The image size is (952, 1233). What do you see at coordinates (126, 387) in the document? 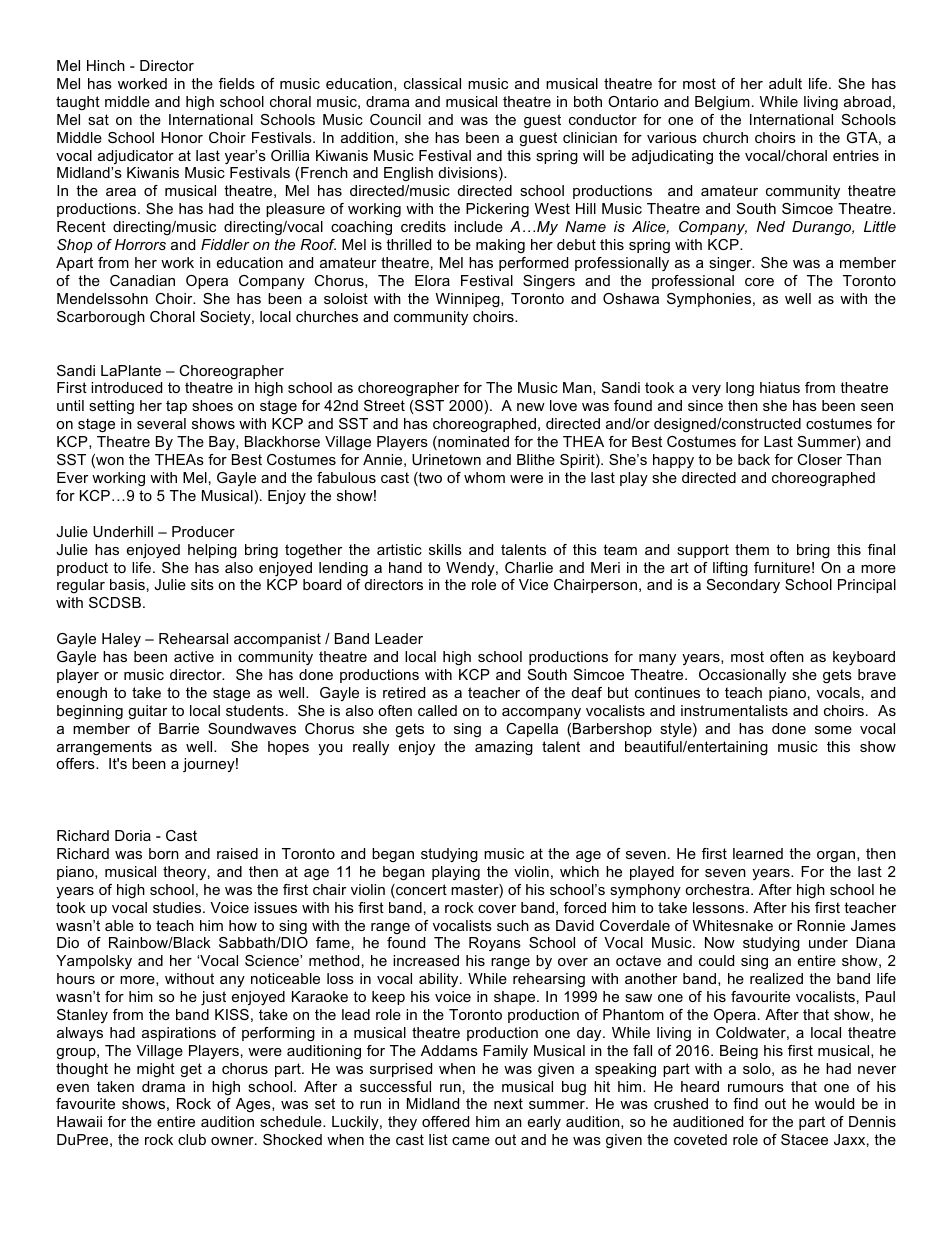
I see `introduced` at bounding box center [126, 387].
